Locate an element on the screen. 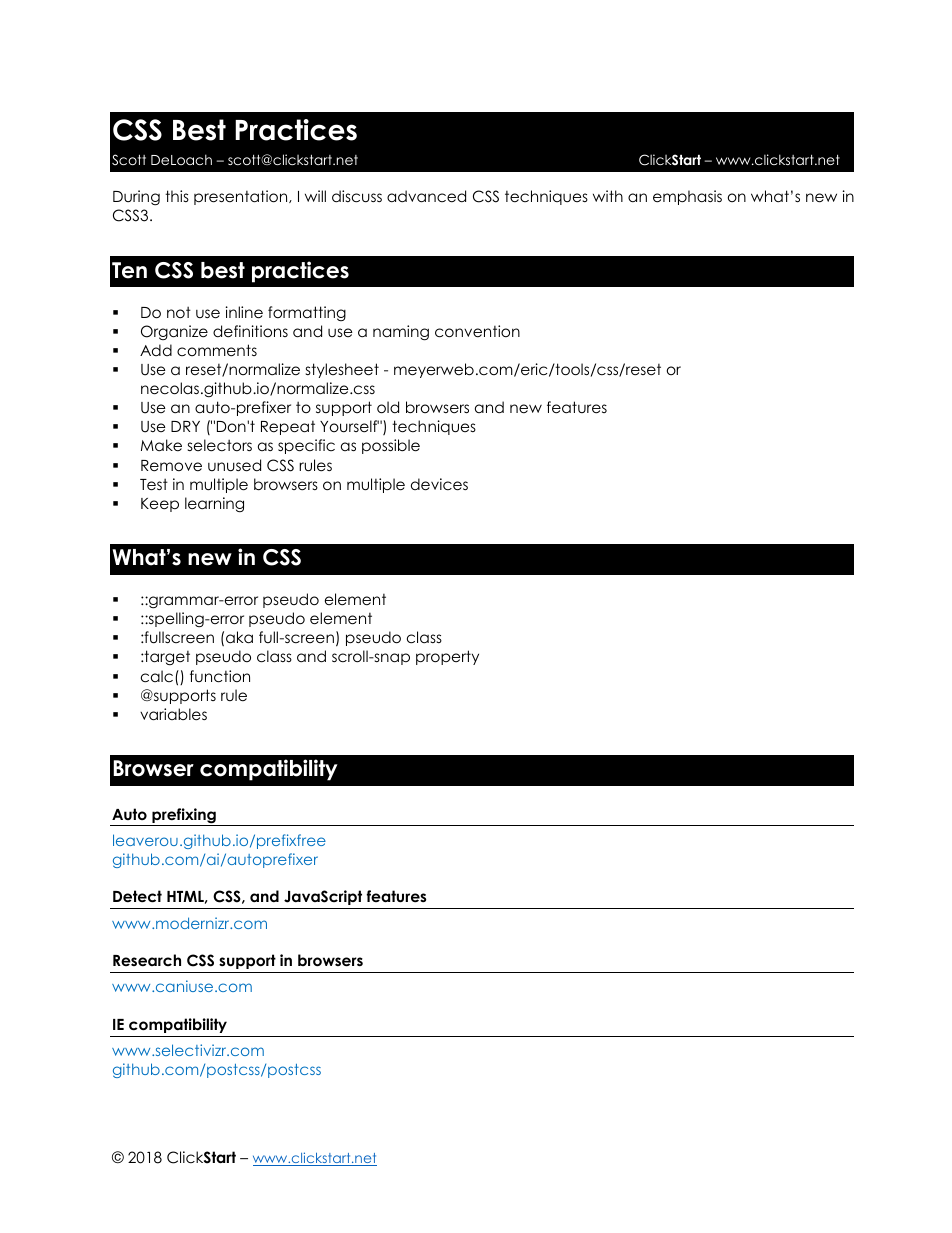 Image resolution: width=952 pixels, height=1233 pixels. possible is located at coordinates (391, 446).
